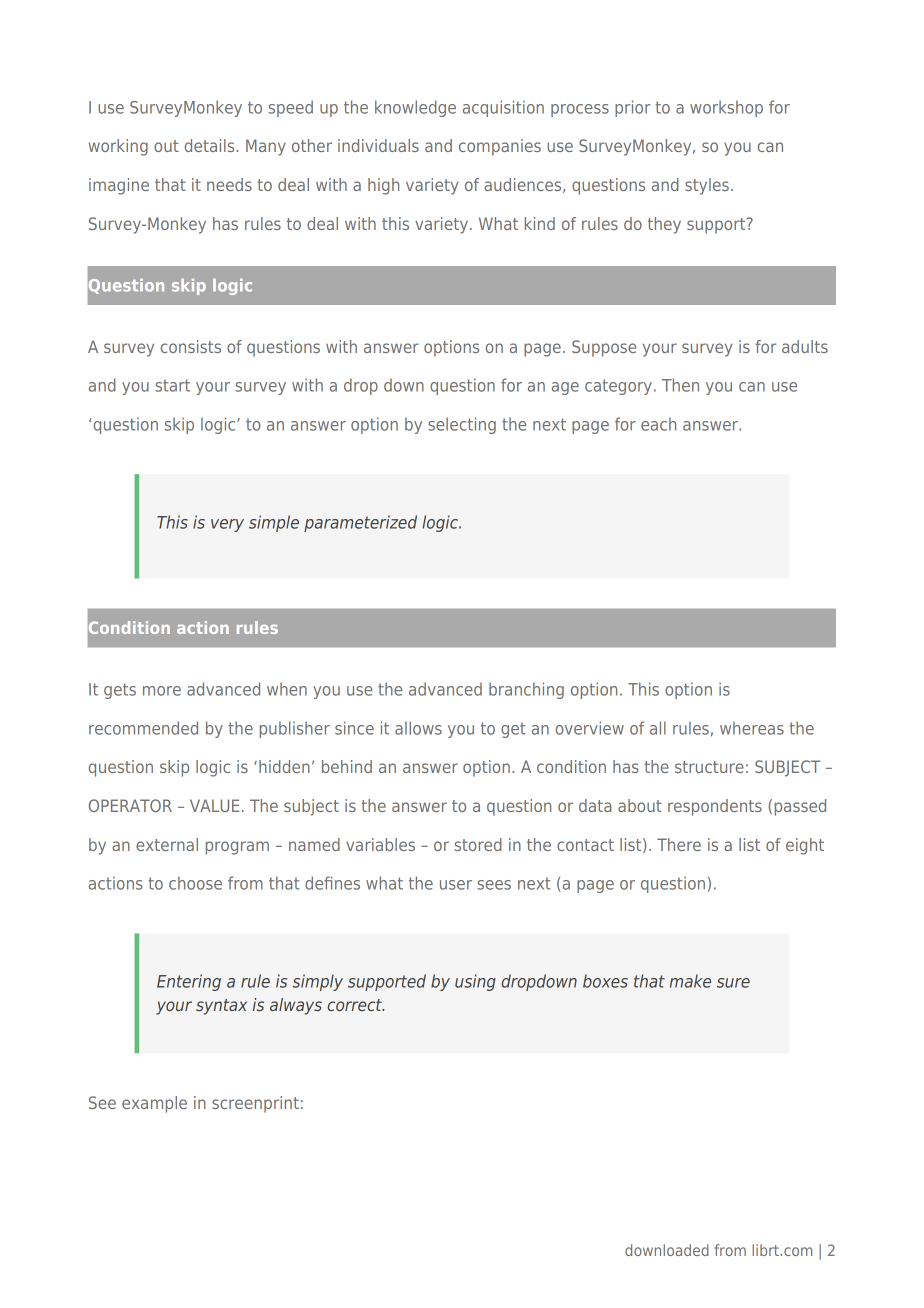 Image resolution: width=924 pixels, height=1308 pixels. What do you see at coordinates (211, 145) in the image?
I see `details` at bounding box center [211, 145].
